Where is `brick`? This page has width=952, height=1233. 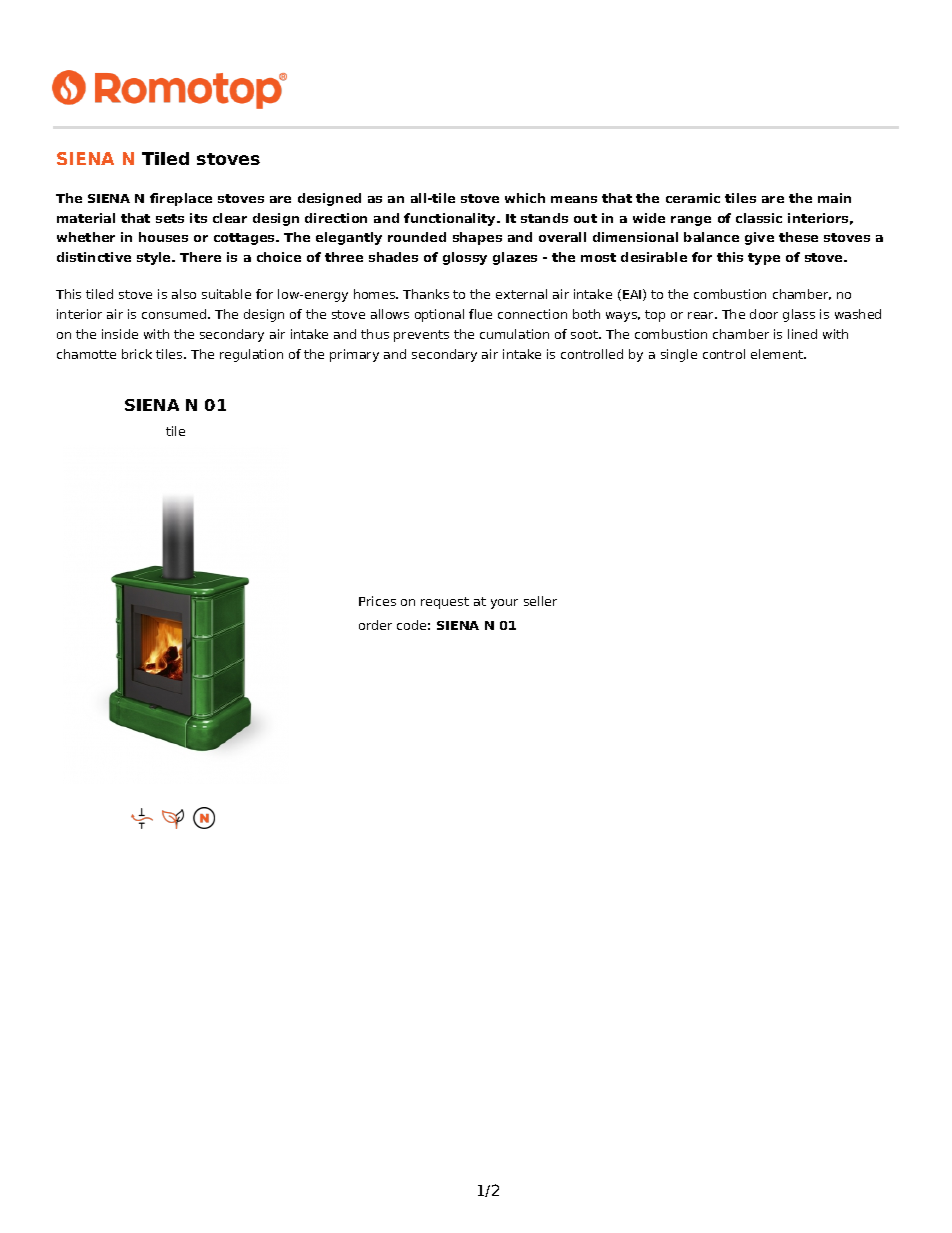
brick is located at coordinates (137, 354).
